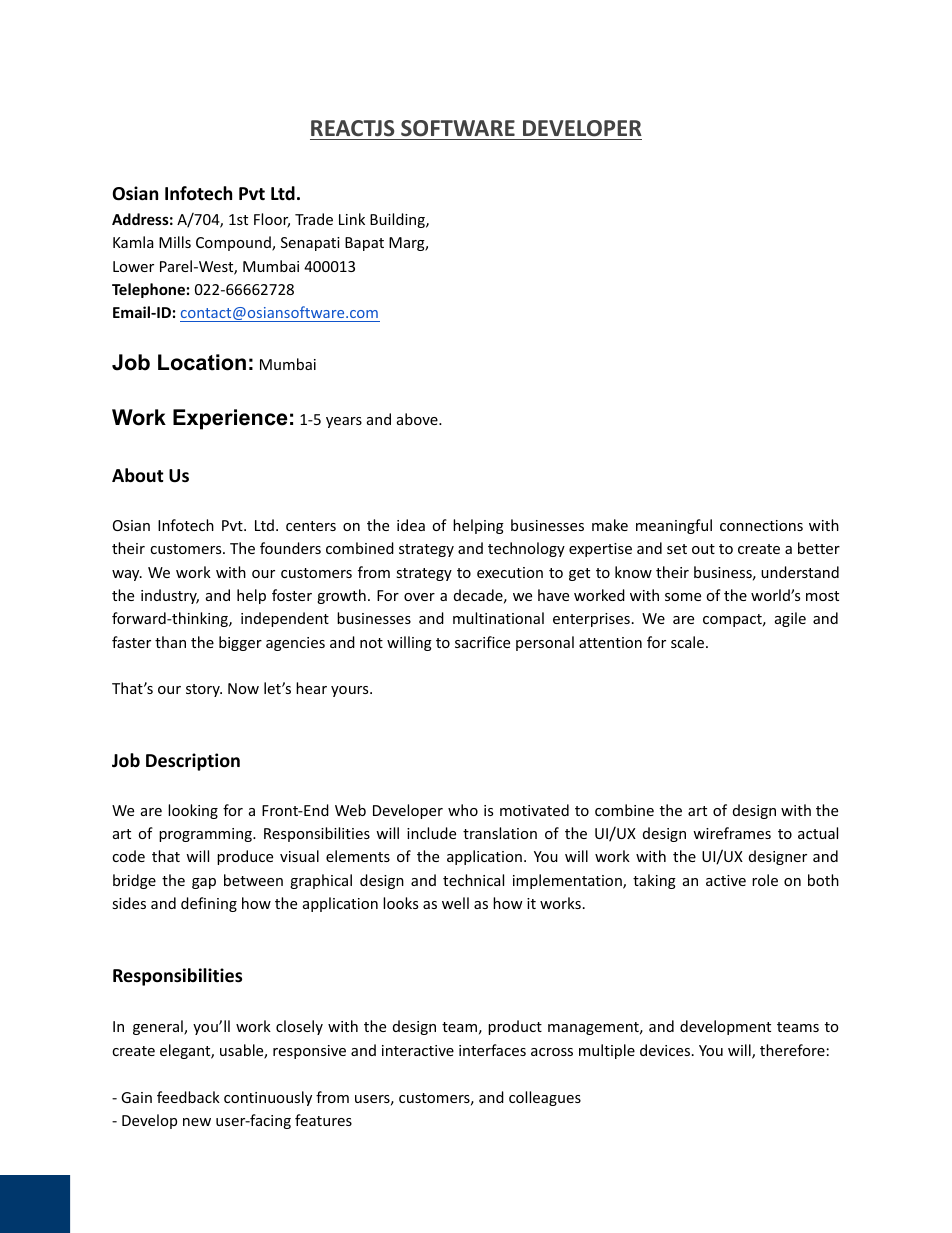 The width and height of the image is (952, 1233). Describe the element at coordinates (204, 690) in the image. I see `story` at that location.
